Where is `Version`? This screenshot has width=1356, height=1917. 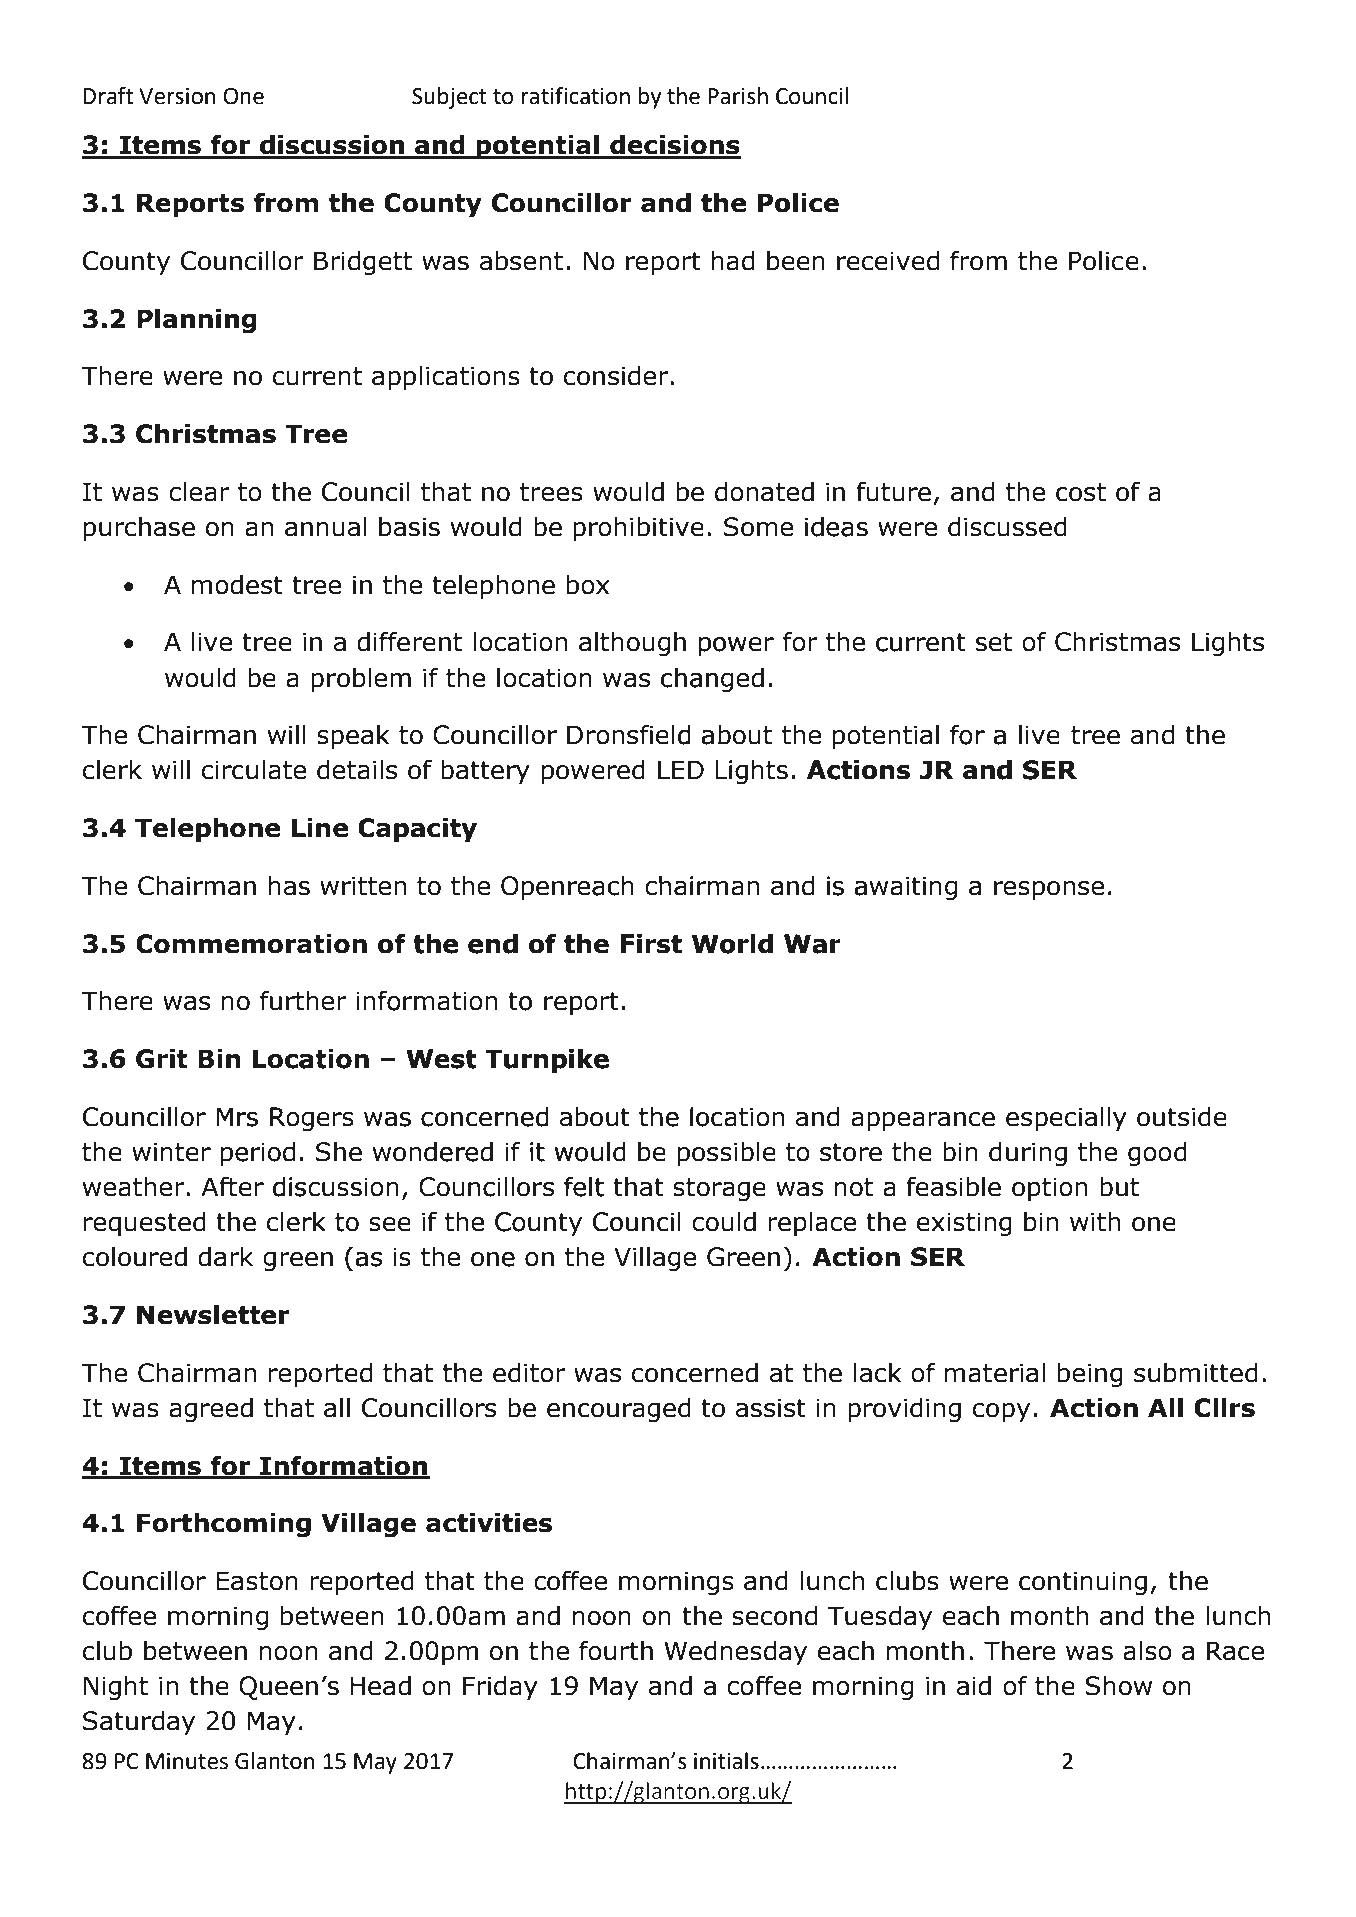 Version is located at coordinates (177, 96).
